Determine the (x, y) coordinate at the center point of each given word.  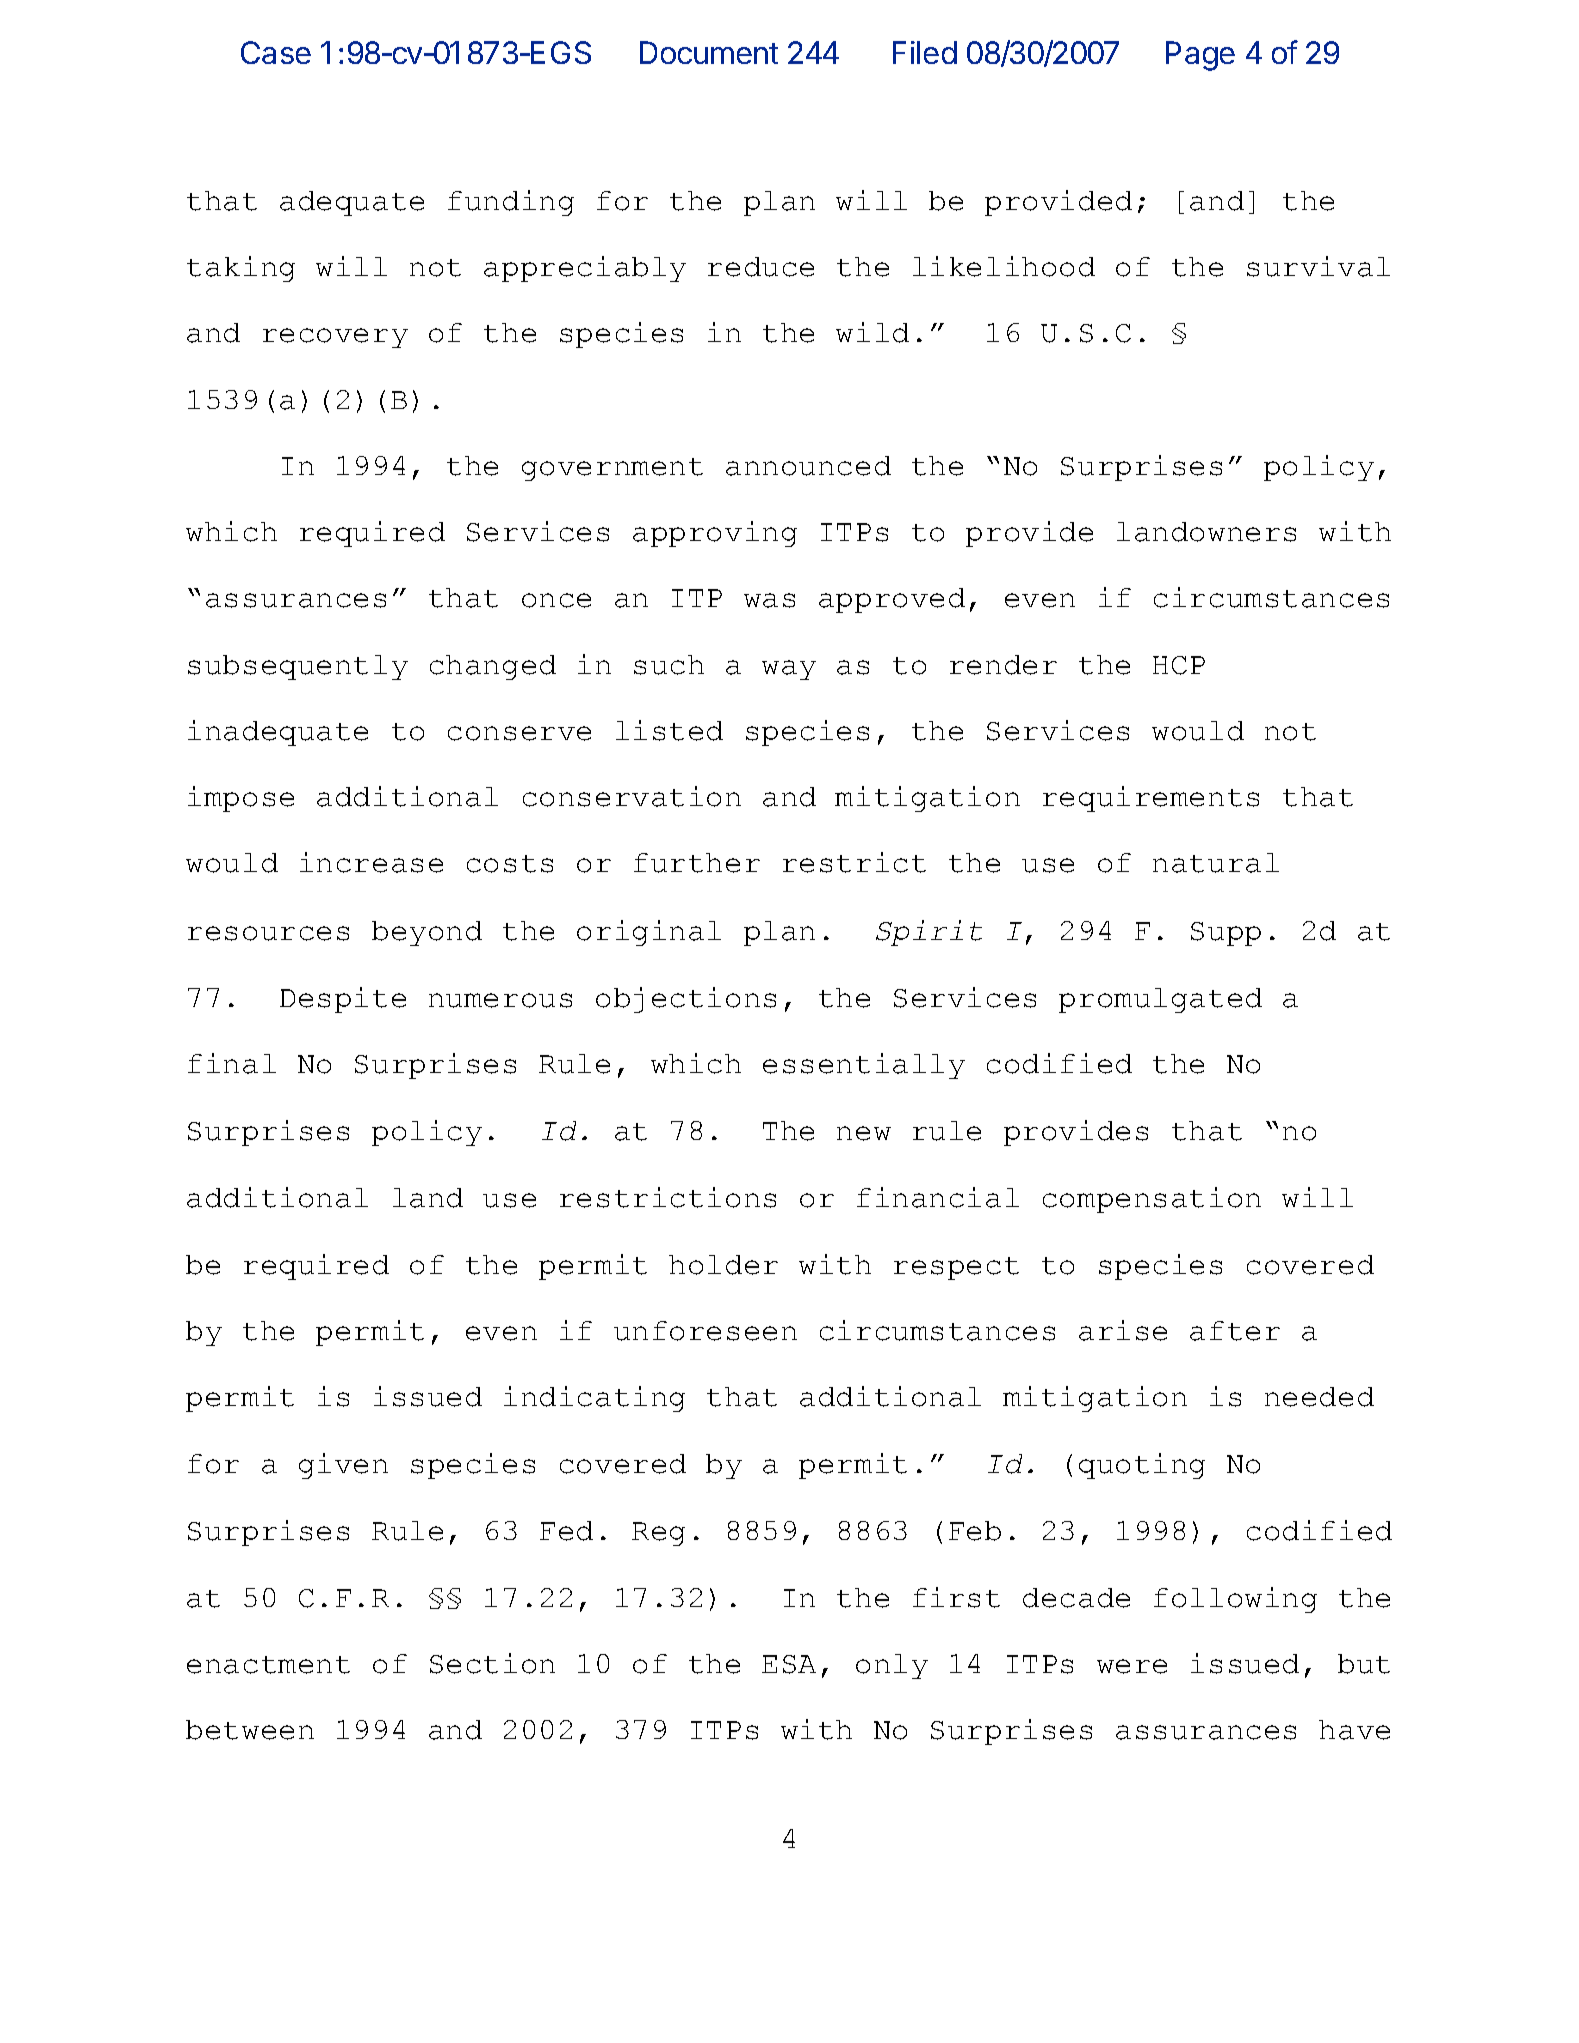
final (232, 1063)
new (864, 1133)
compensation (1152, 1200)
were (1132, 1666)
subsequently (298, 667)
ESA (789, 1664)
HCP (1179, 665)
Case (276, 52)
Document (709, 52)
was (769, 600)
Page (1200, 56)
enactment (268, 1665)
